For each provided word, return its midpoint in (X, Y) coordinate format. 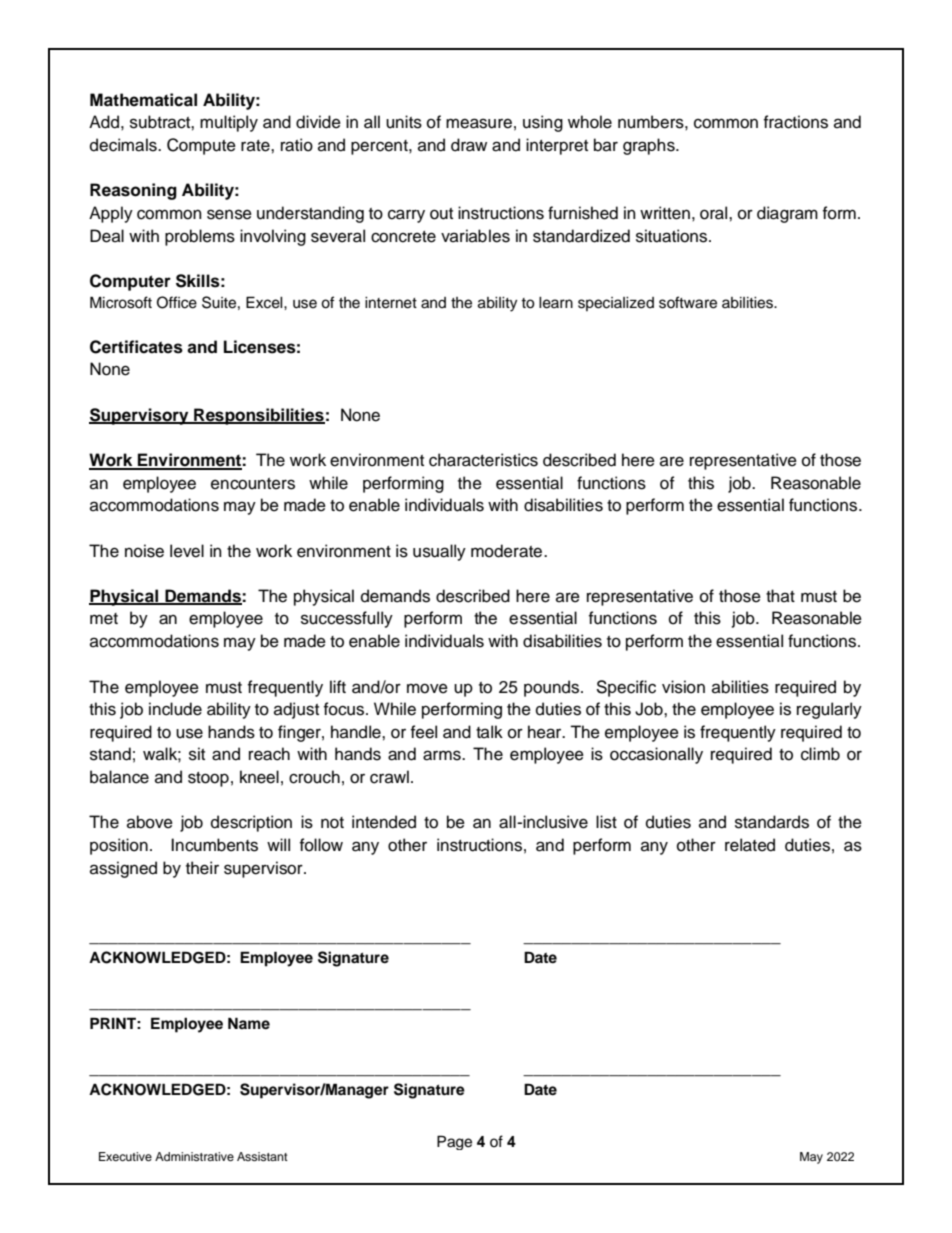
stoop (208, 779)
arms (443, 755)
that (780, 595)
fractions (796, 122)
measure (479, 123)
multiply (229, 123)
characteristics (483, 460)
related (750, 845)
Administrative (194, 1156)
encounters (253, 484)
